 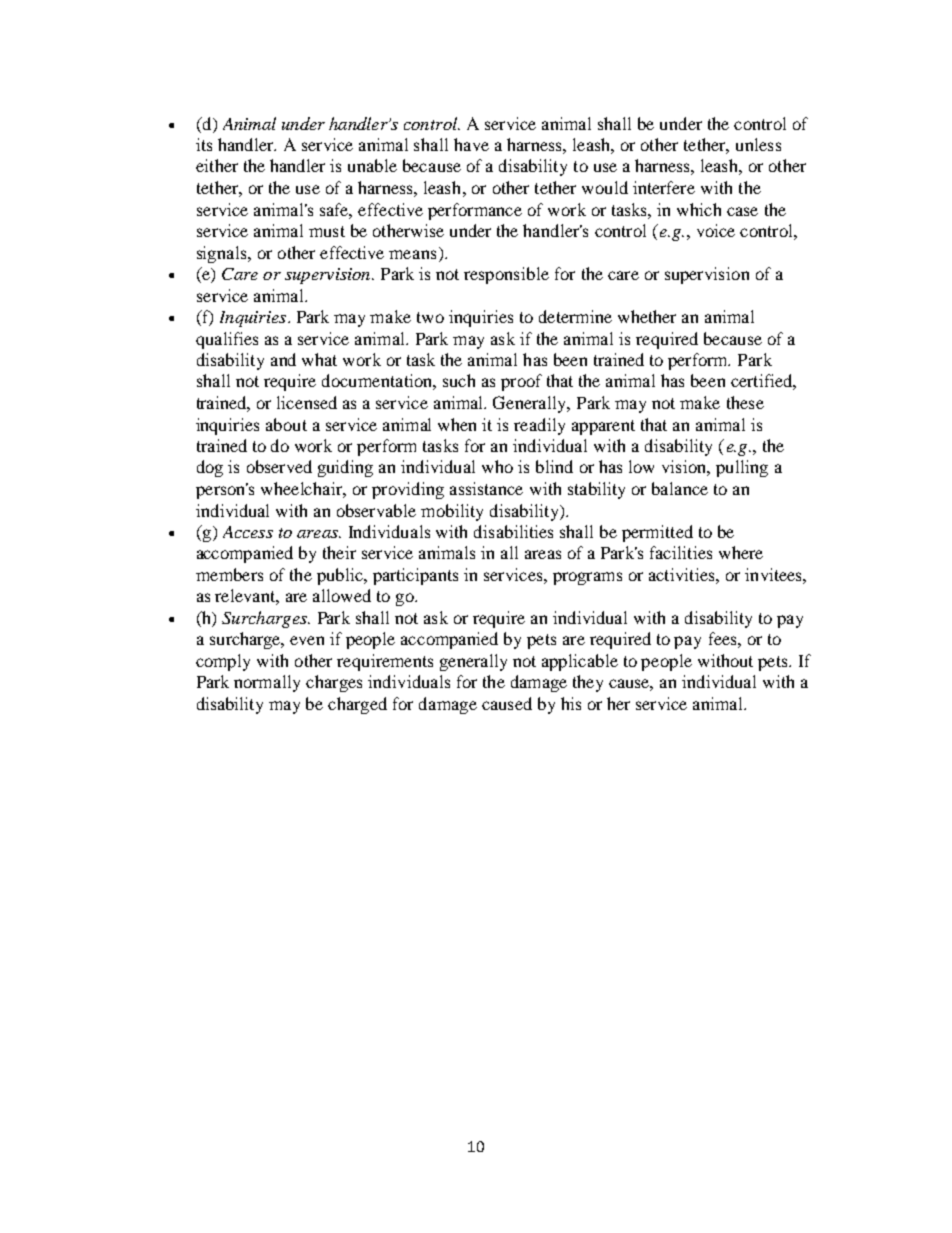 I want to click on about, so click(x=286, y=424).
